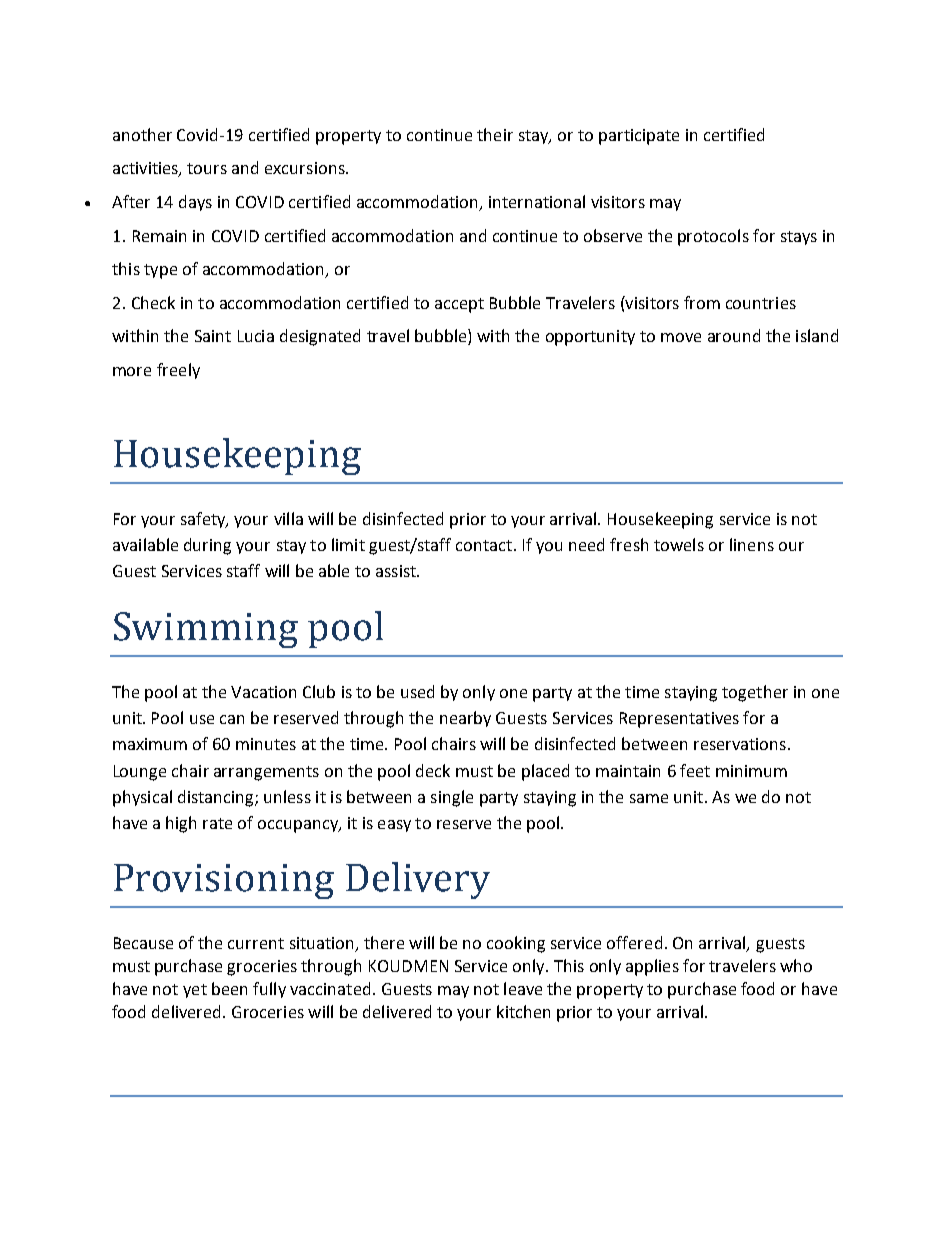  I want to click on leave, so click(523, 988).
